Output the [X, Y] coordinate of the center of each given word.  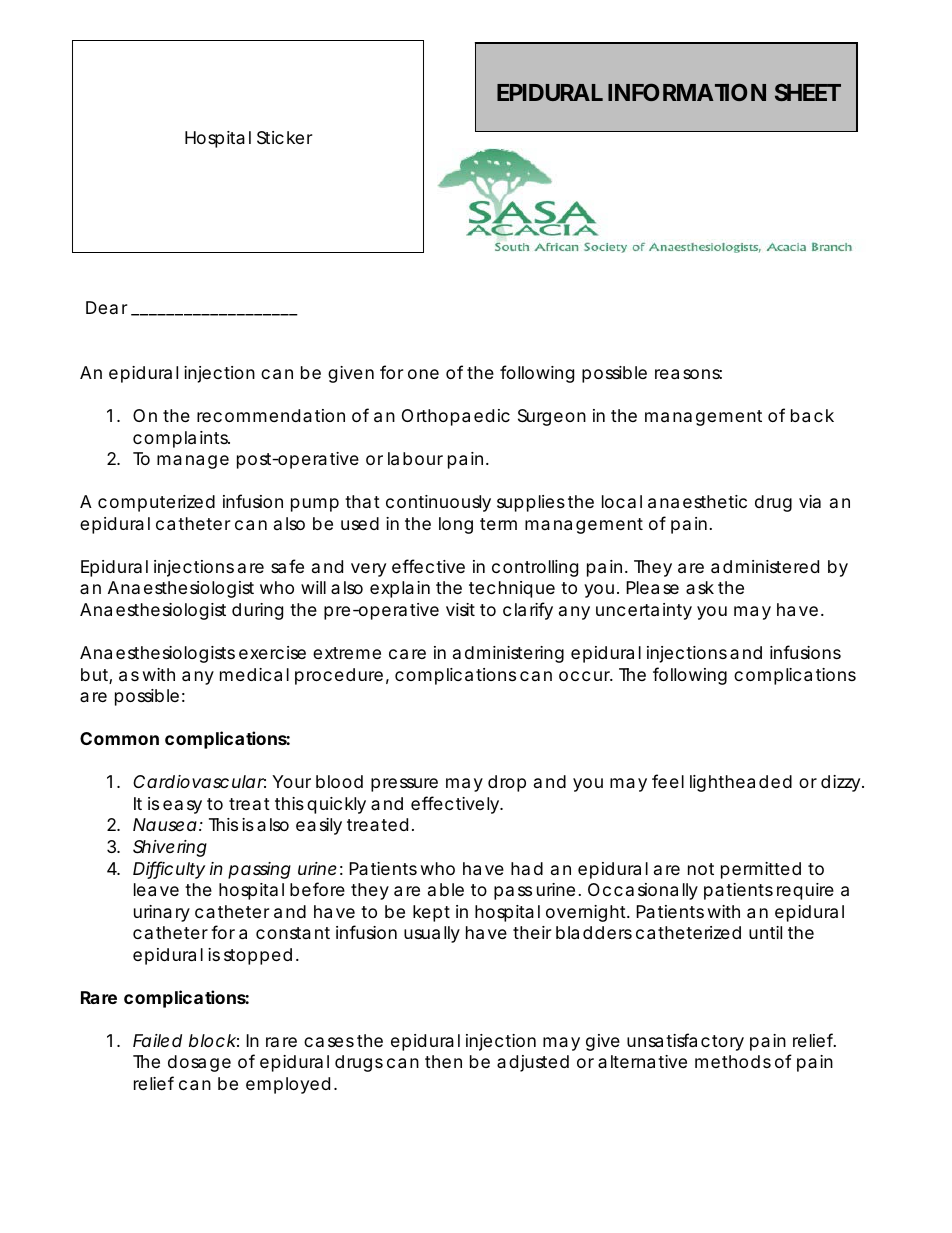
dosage [199, 1063]
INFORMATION [687, 92]
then [443, 1061]
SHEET [808, 92]
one [423, 374]
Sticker [284, 138]
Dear [106, 307]
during [257, 611]
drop [507, 783]
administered [765, 567]
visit [460, 609]
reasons [688, 374]
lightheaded [741, 783]
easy [182, 807]
